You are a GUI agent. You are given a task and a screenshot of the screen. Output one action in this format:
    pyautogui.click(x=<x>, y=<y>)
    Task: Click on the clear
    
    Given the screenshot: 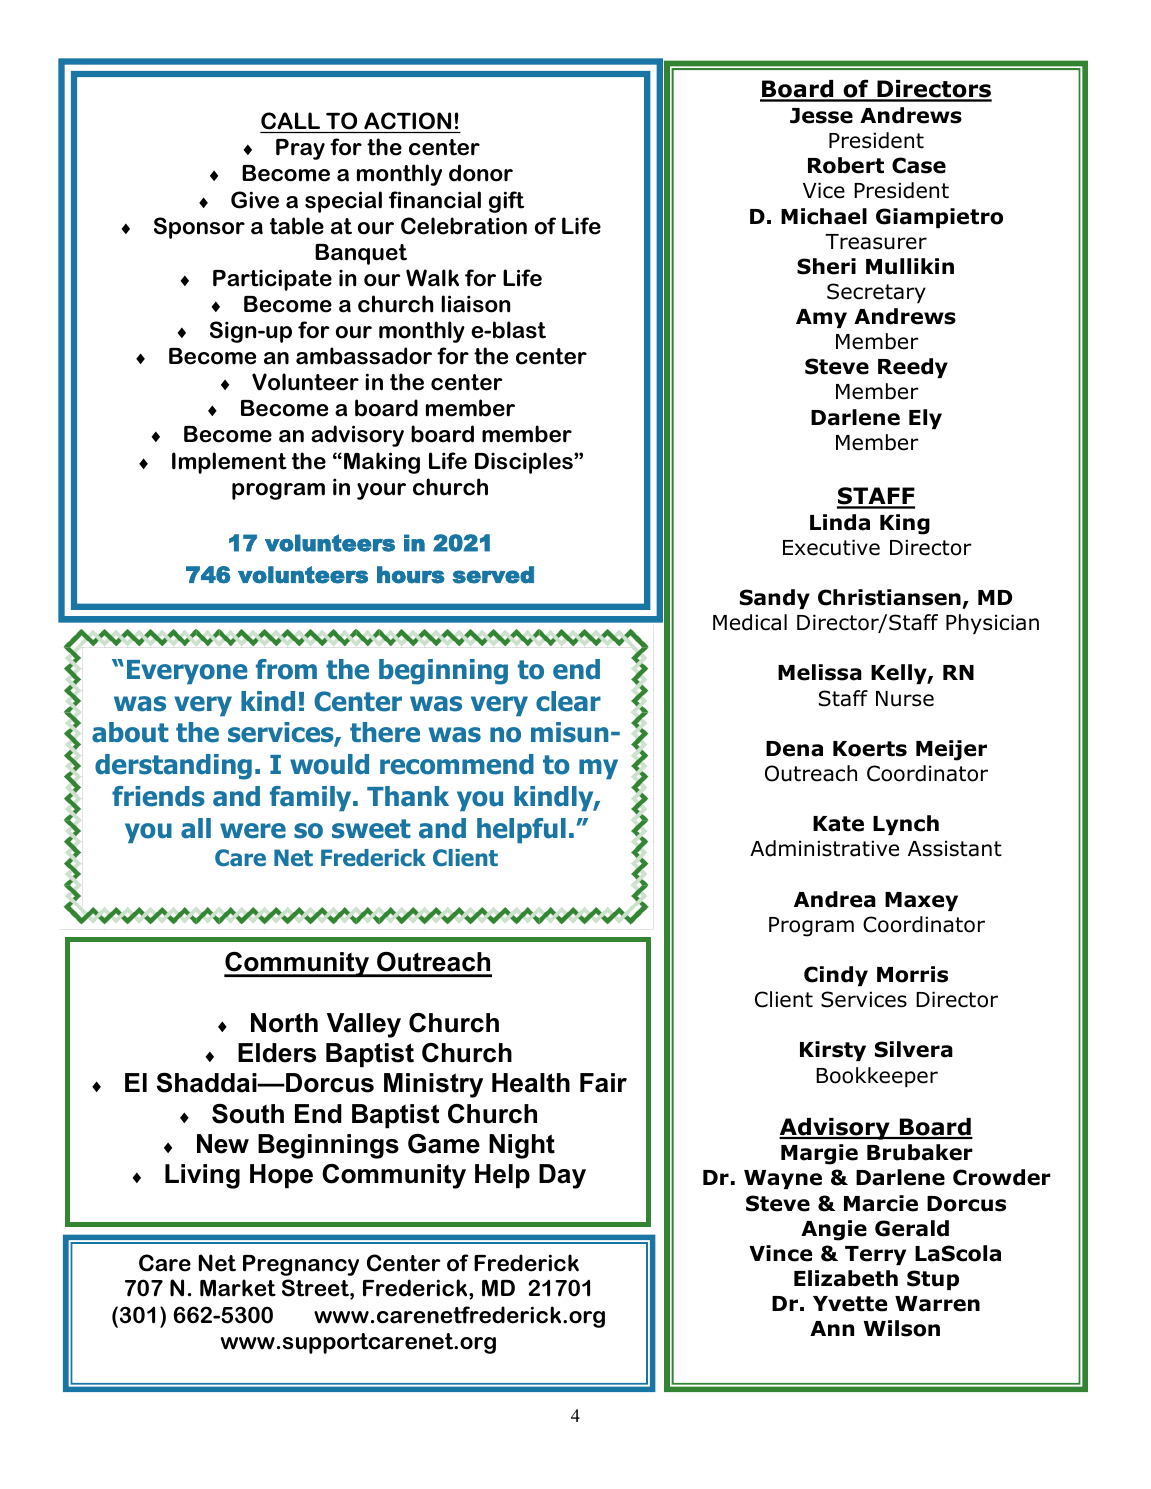 What is the action you would take?
    pyautogui.click(x=568, y=701)
